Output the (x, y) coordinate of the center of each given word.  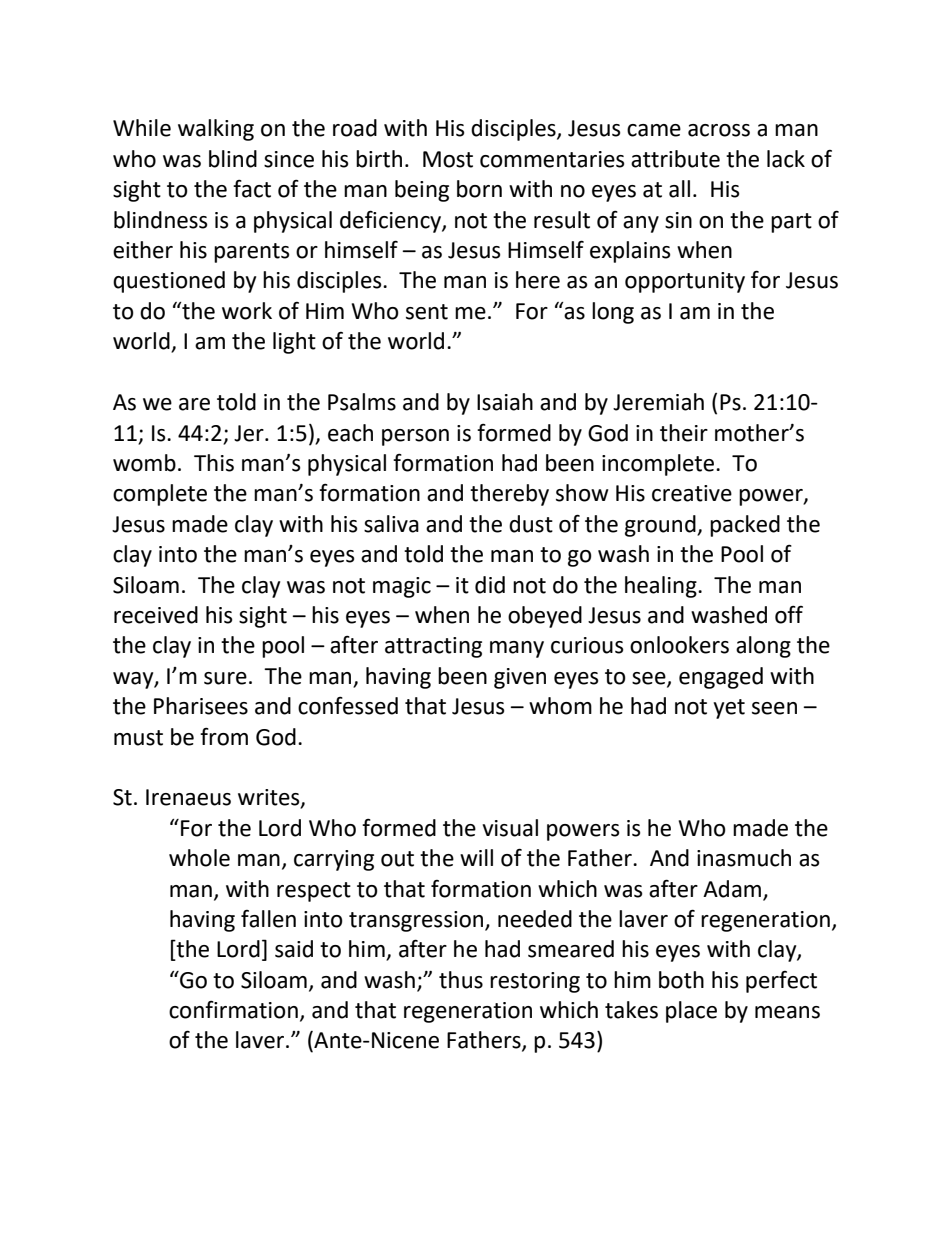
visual (510, 828)
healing (662, 587)
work (247, 311)
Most (448, 159)
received (156, 615)
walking (216, 130)
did (490, 585)
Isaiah (505, 402)
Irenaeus (188, 797)
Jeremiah (658, 402)
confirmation (233, 1010)
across (719, 130)
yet (729, 709)
